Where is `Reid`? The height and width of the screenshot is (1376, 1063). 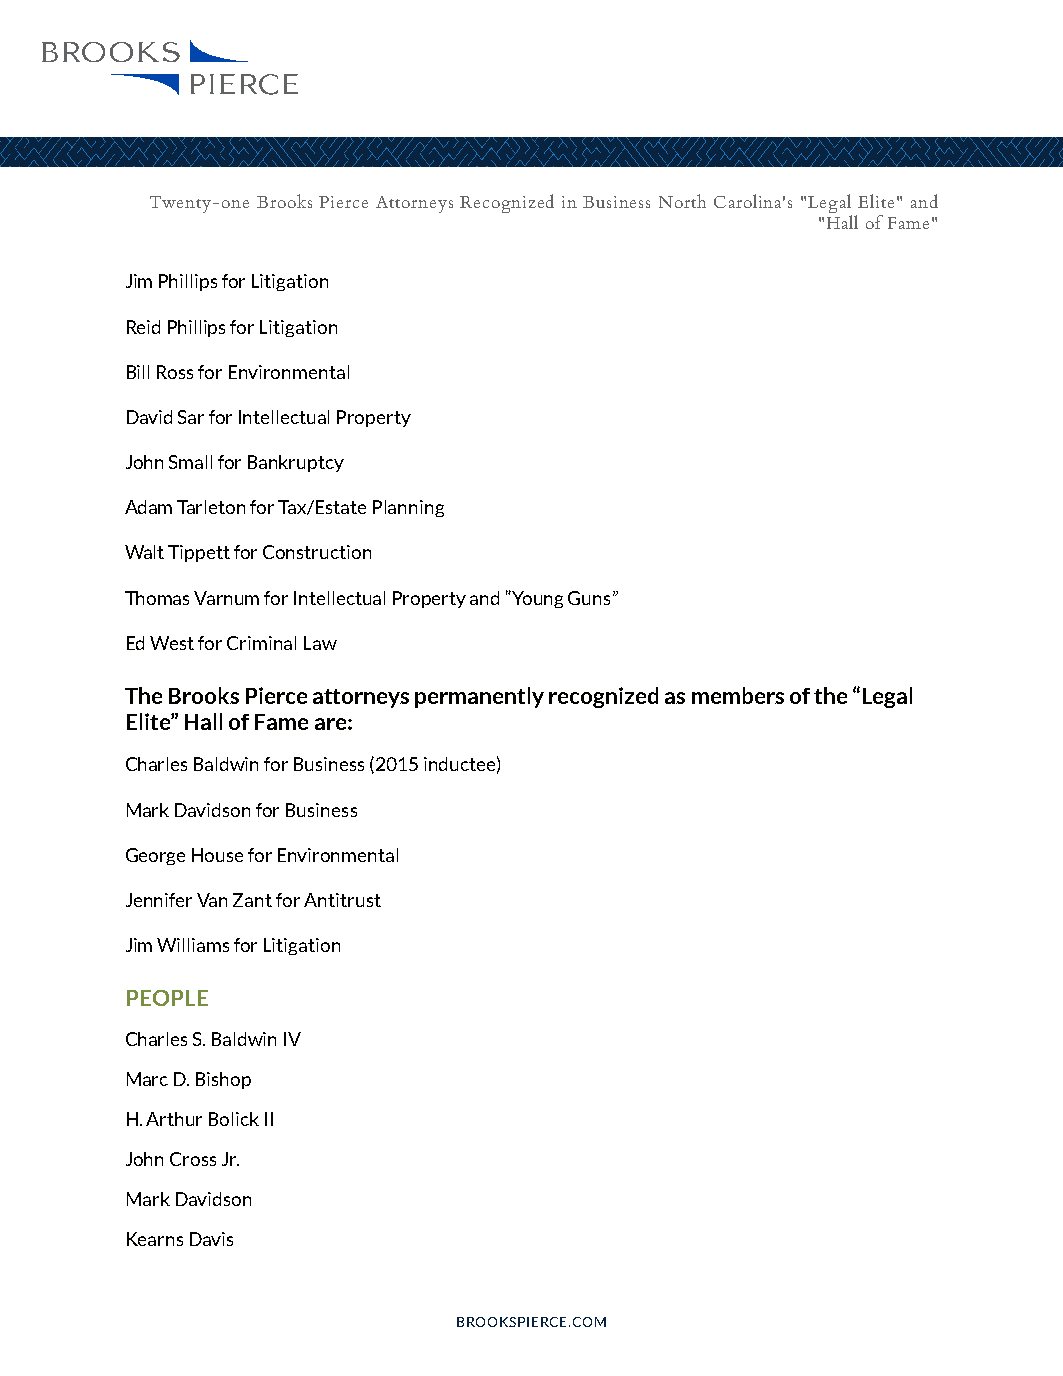
Reid is located at coordinates (143, 327).
